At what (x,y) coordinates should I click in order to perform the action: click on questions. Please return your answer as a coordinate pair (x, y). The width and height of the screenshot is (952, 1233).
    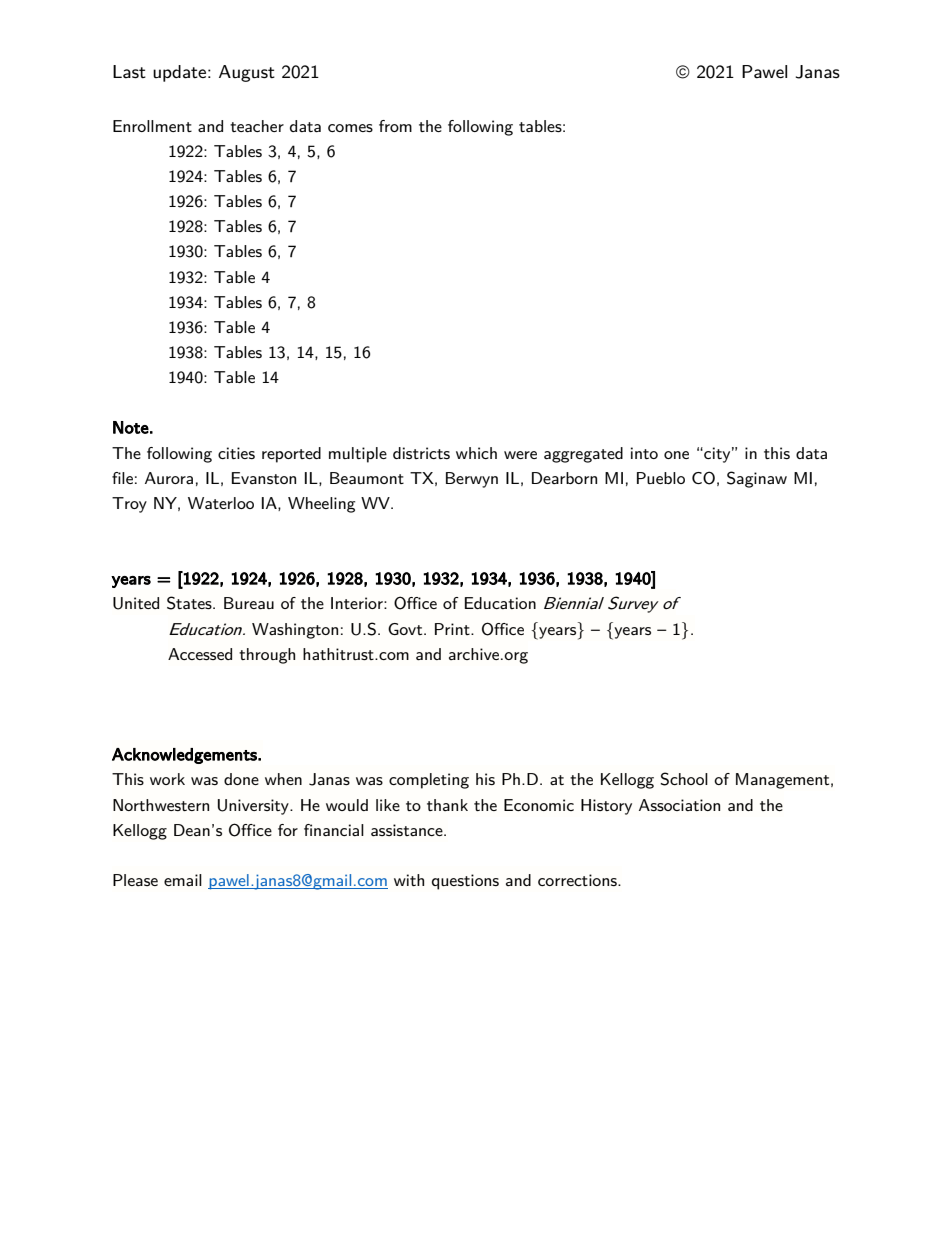
    Looking at the image, I should click on (465, 882).
